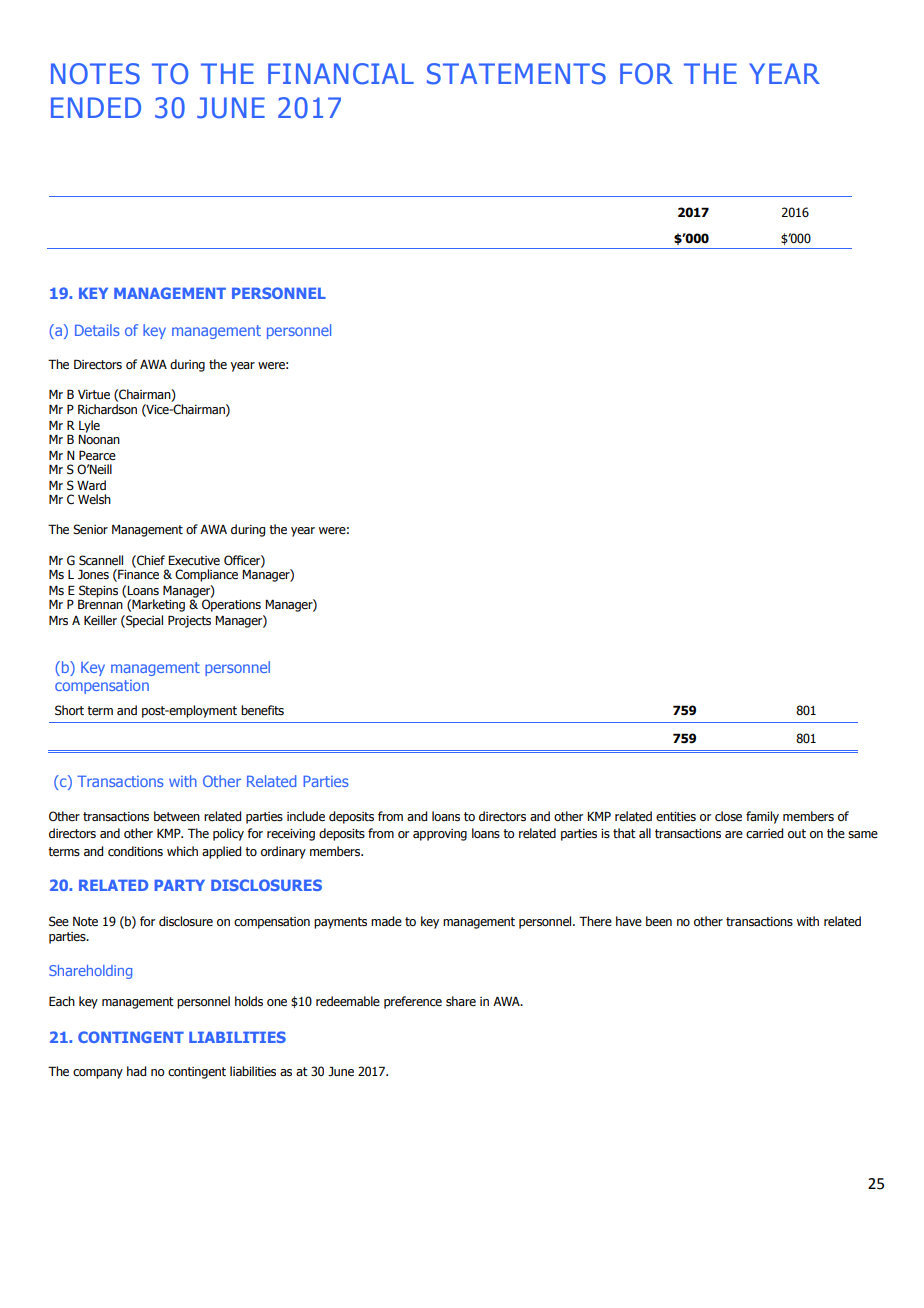 The image size is (924, 1308). Describe the element at coordinates (136, 1071) in the document. I see `had` at that location.
